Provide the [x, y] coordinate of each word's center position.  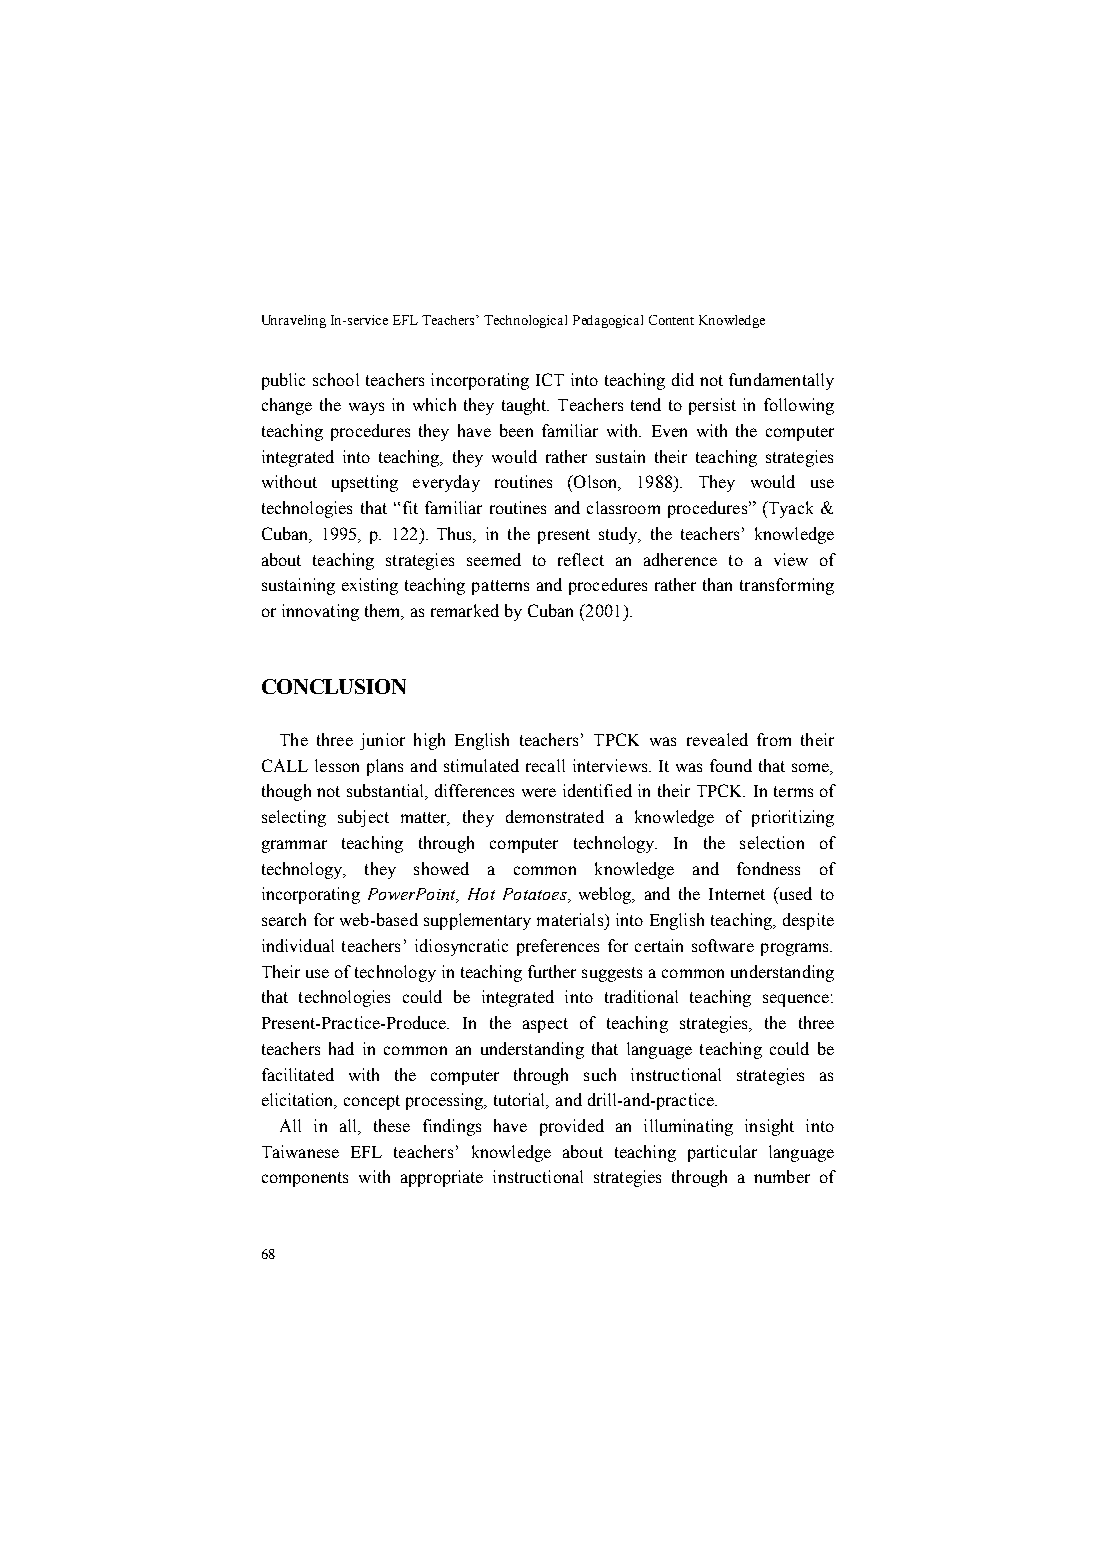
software [723, 945]
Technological [525, 321]
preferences [558, 947]
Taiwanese [300, 1151]
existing [370, 586]
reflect [581, 559]
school [336, 379]
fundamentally [781, 381]
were [539, 792]
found [731, 765]
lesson [337, 765]
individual [298, 945]
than [717, 584]
